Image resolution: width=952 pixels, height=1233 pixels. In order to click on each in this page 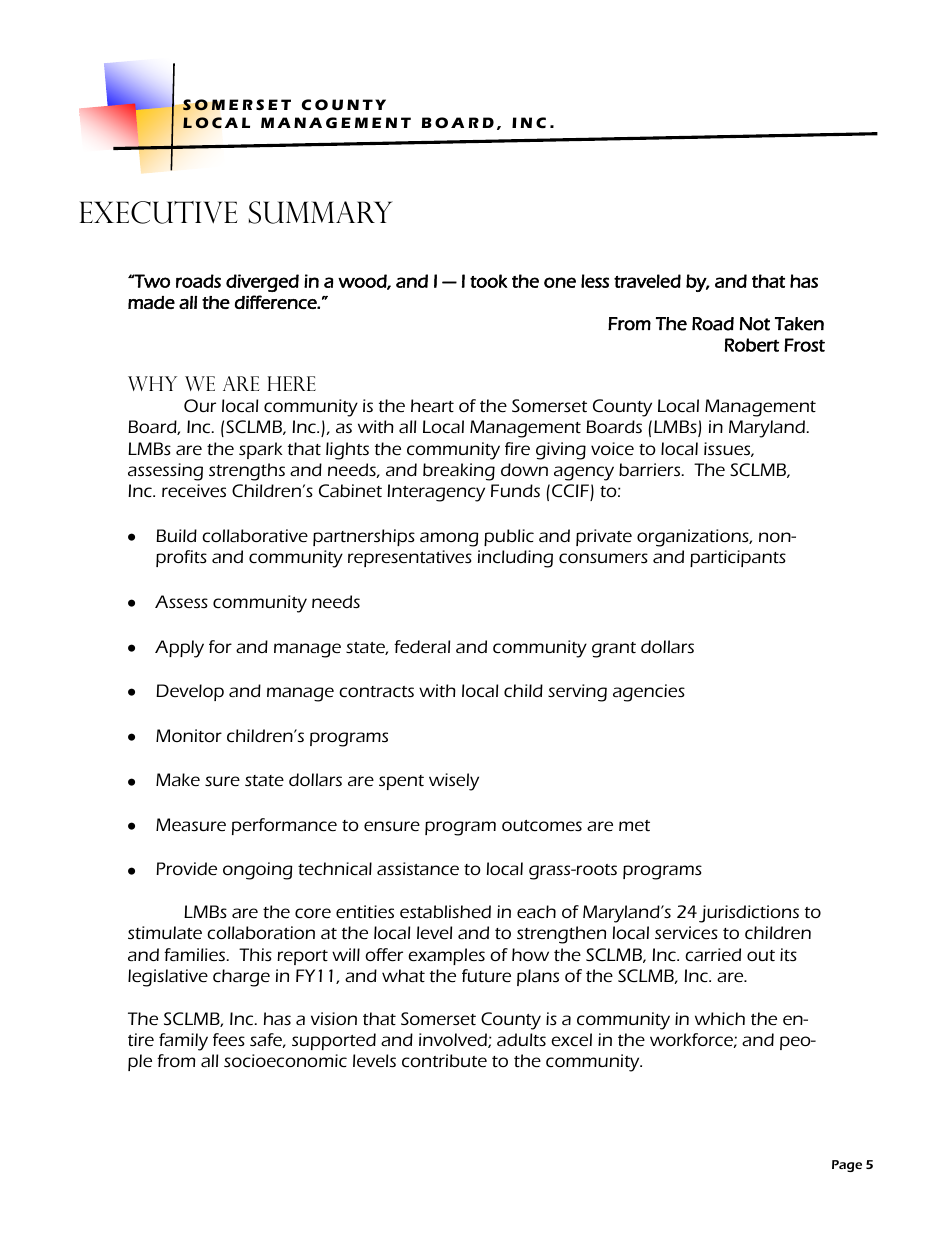, I will do `click(536, 911)`.
